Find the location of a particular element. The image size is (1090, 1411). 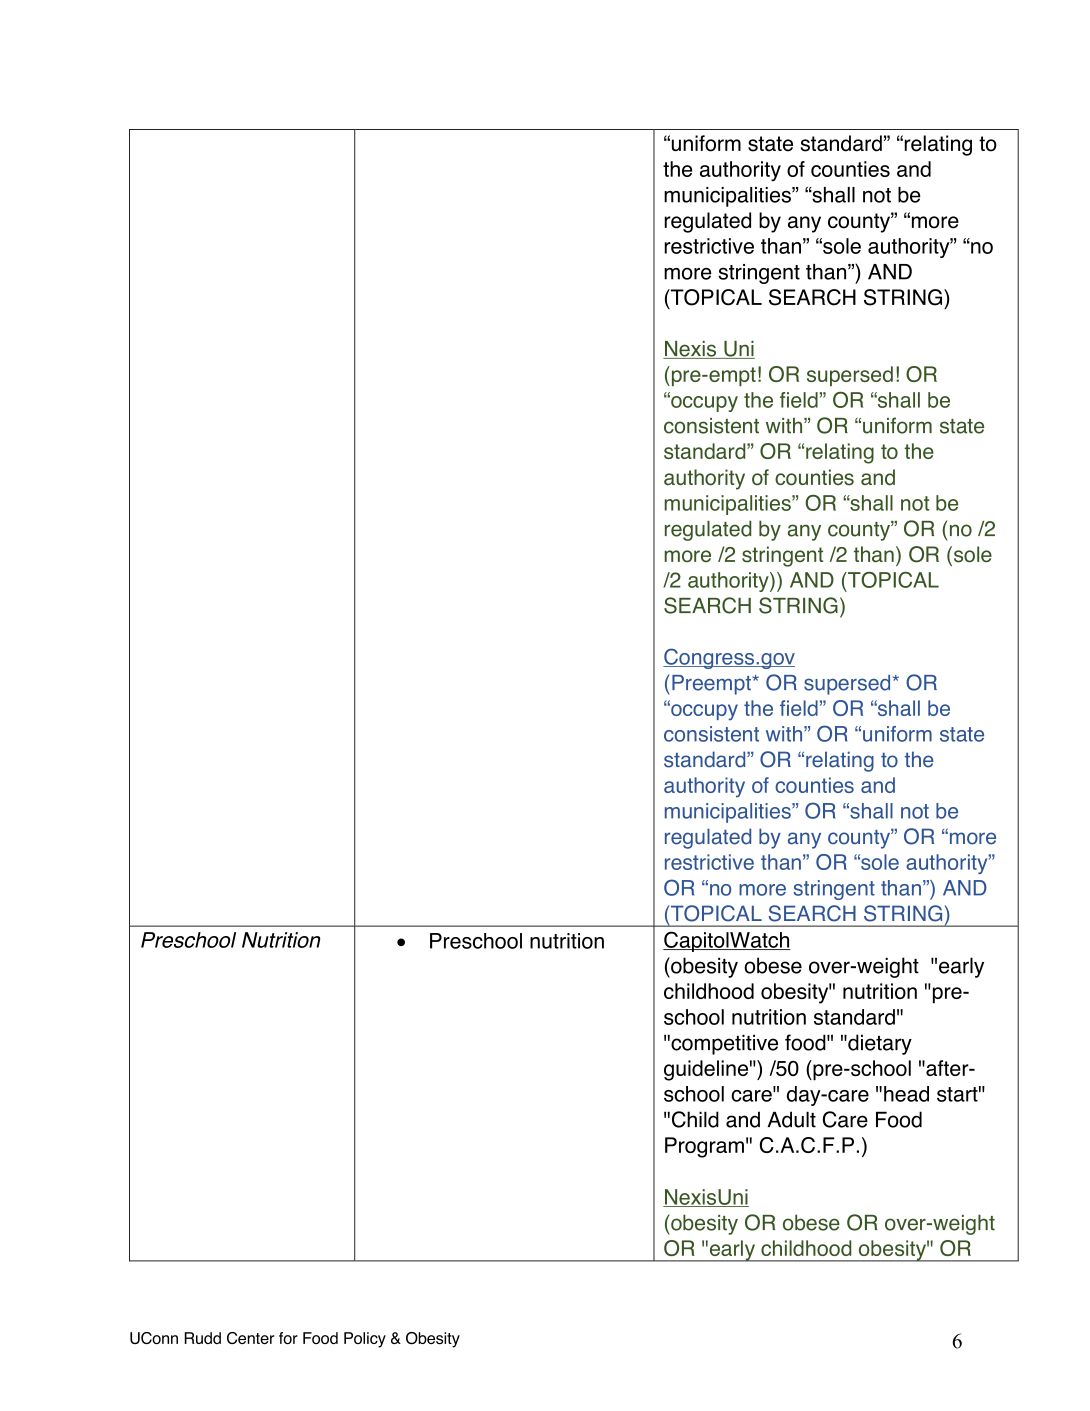

Rudd is located at coordinates (202, 1338).
